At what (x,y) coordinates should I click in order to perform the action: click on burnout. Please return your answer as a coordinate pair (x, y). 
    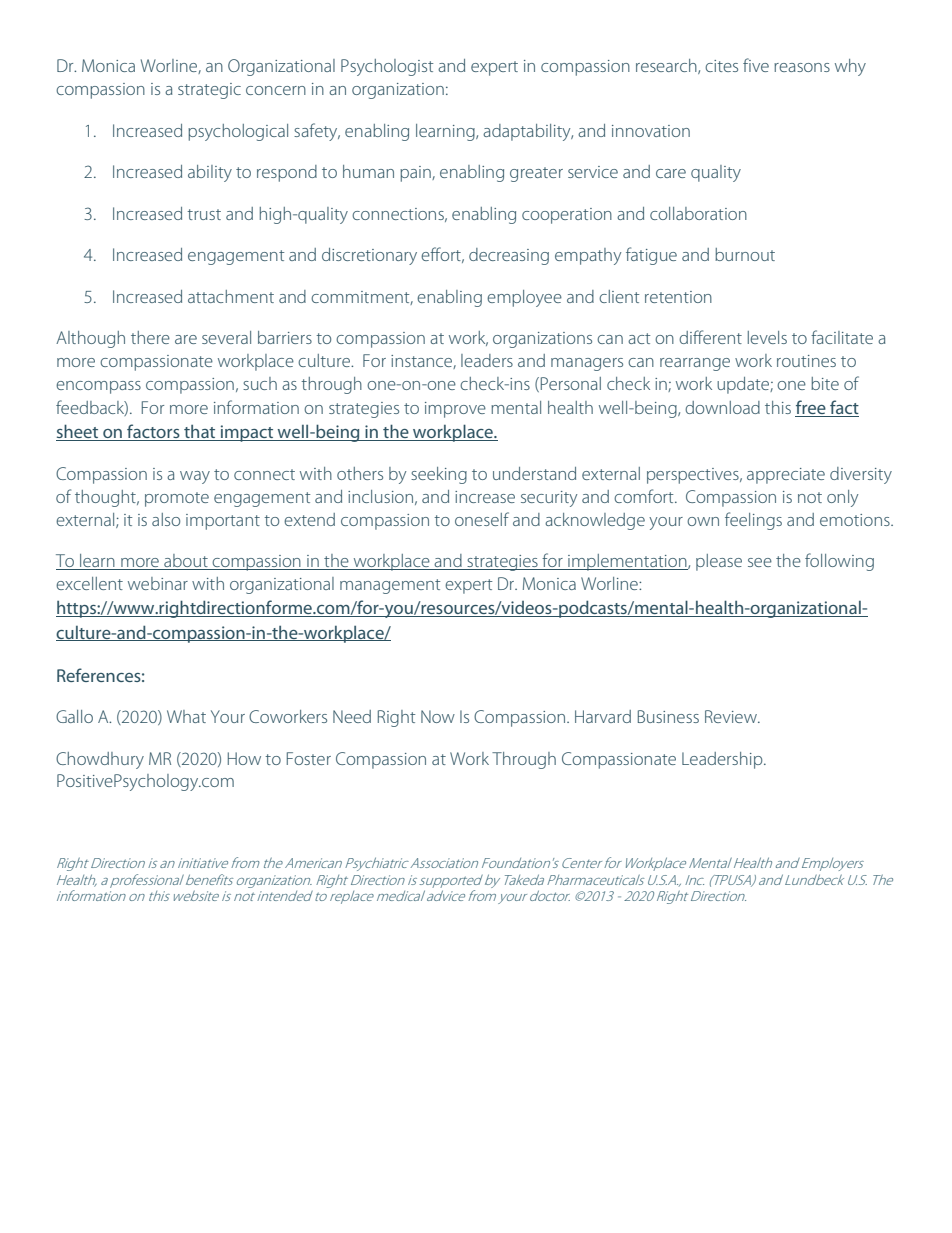
    Looking at the image, I should click on (745, 254).
